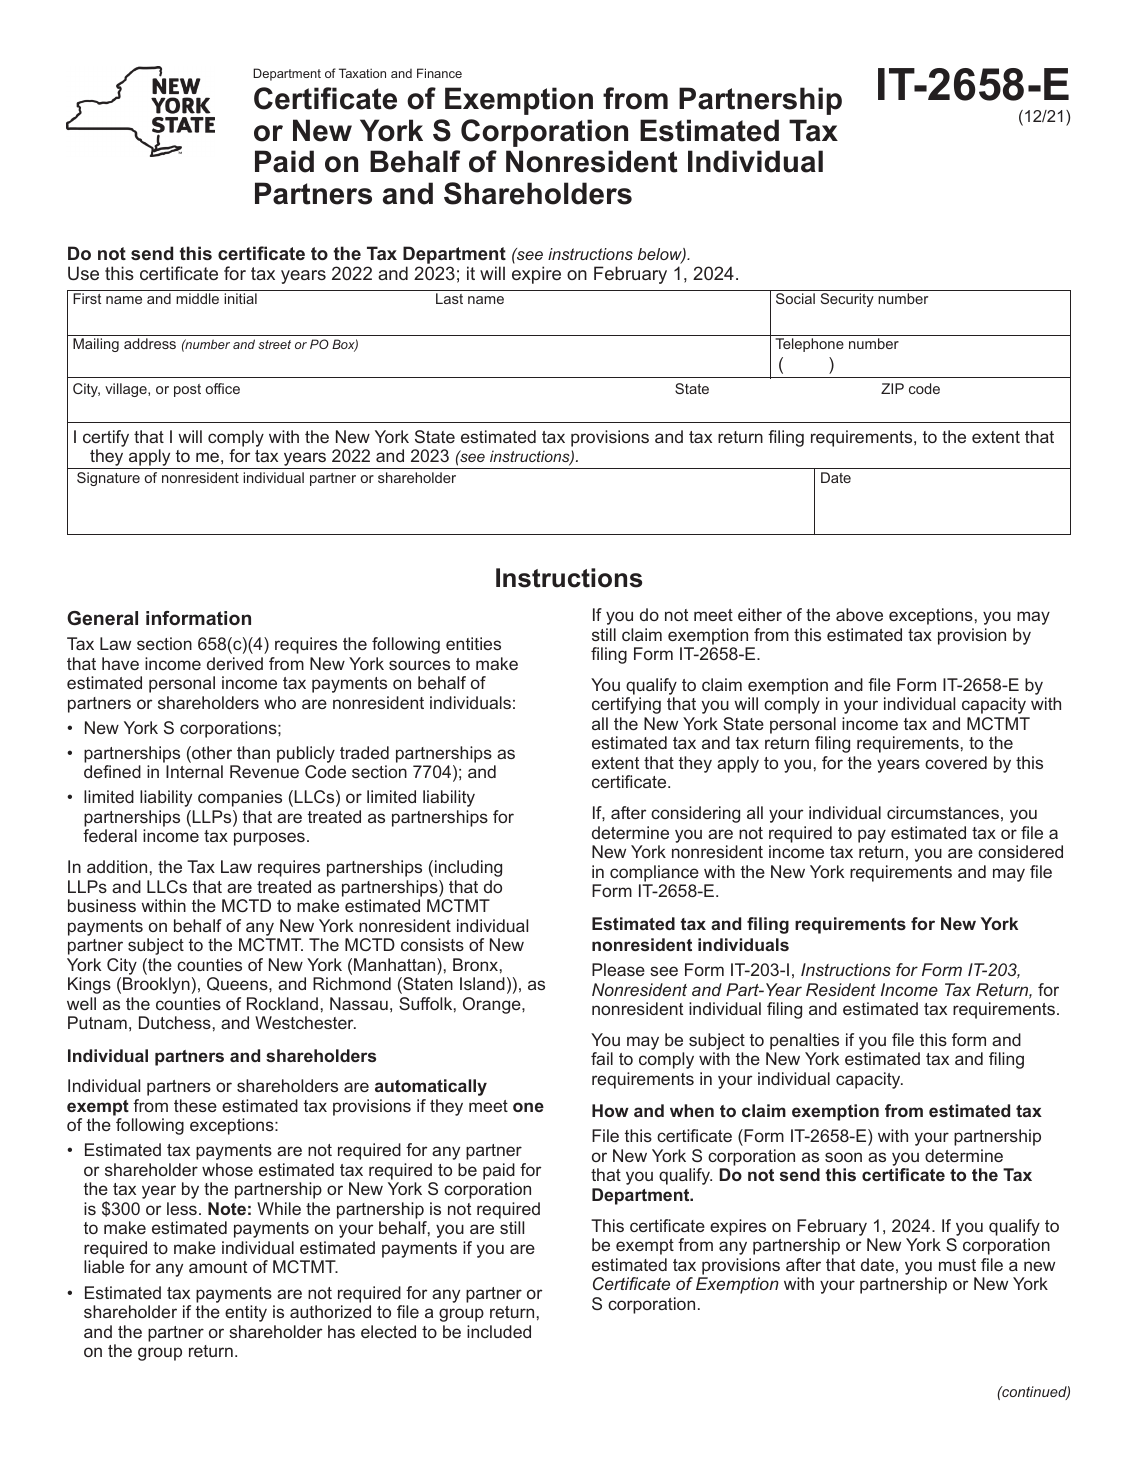 The height and width of the screenshot is (1472, 1138). What do you see at coordinates (218, 1267) in the screenshot?
I see `amount` at bounding box center [218, 1267].
